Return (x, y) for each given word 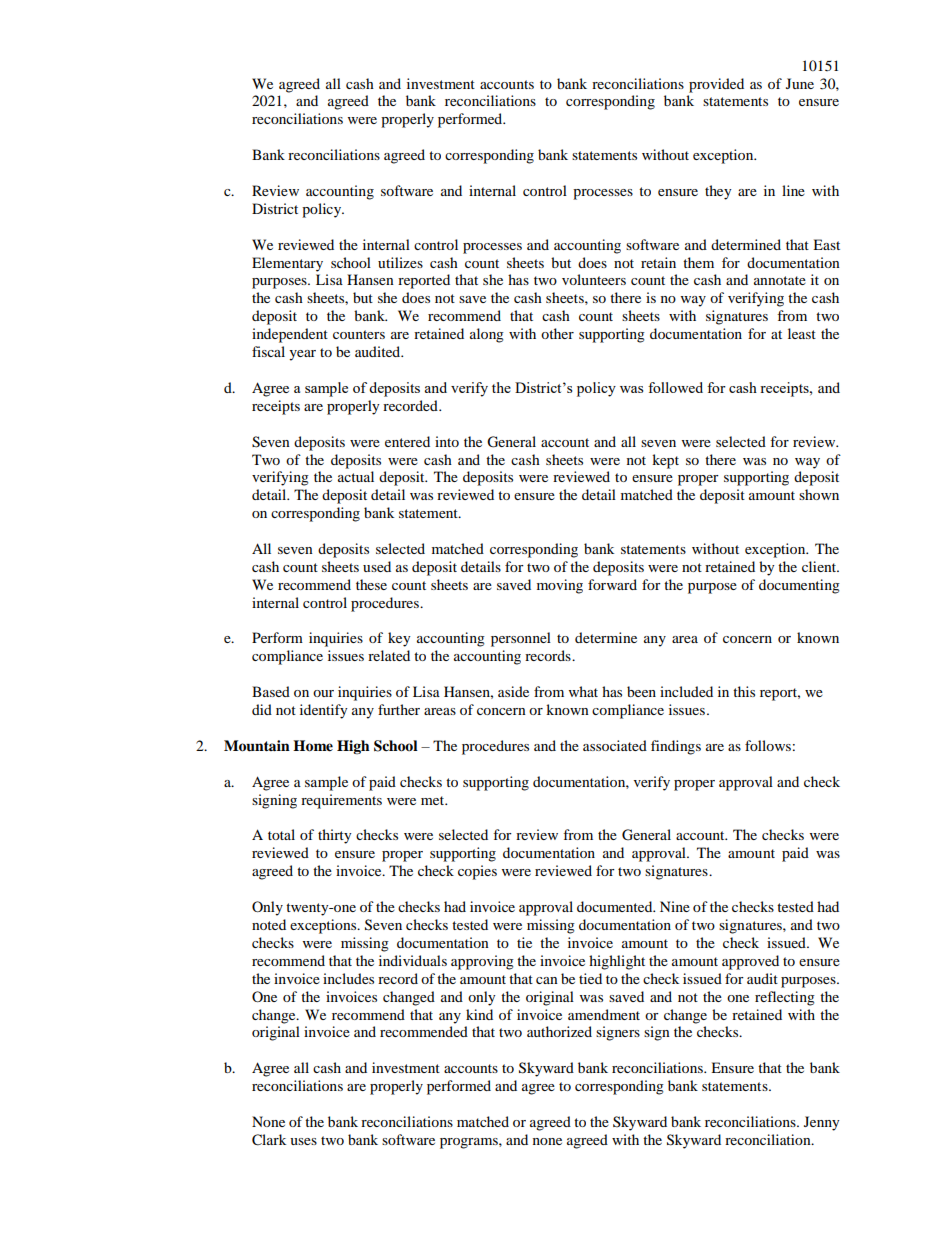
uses (303, 1141)
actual (356, 476)
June (800, 83)
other (557, 333)
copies (477, 872)
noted (269, 924)
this (744, 691)
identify (324, 711)
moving (560, 586)
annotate (780, 280)
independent (290, 335)
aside (513, 691)
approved (750, 962)
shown (819, 494)
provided (716, 85)
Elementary (287, 264)
